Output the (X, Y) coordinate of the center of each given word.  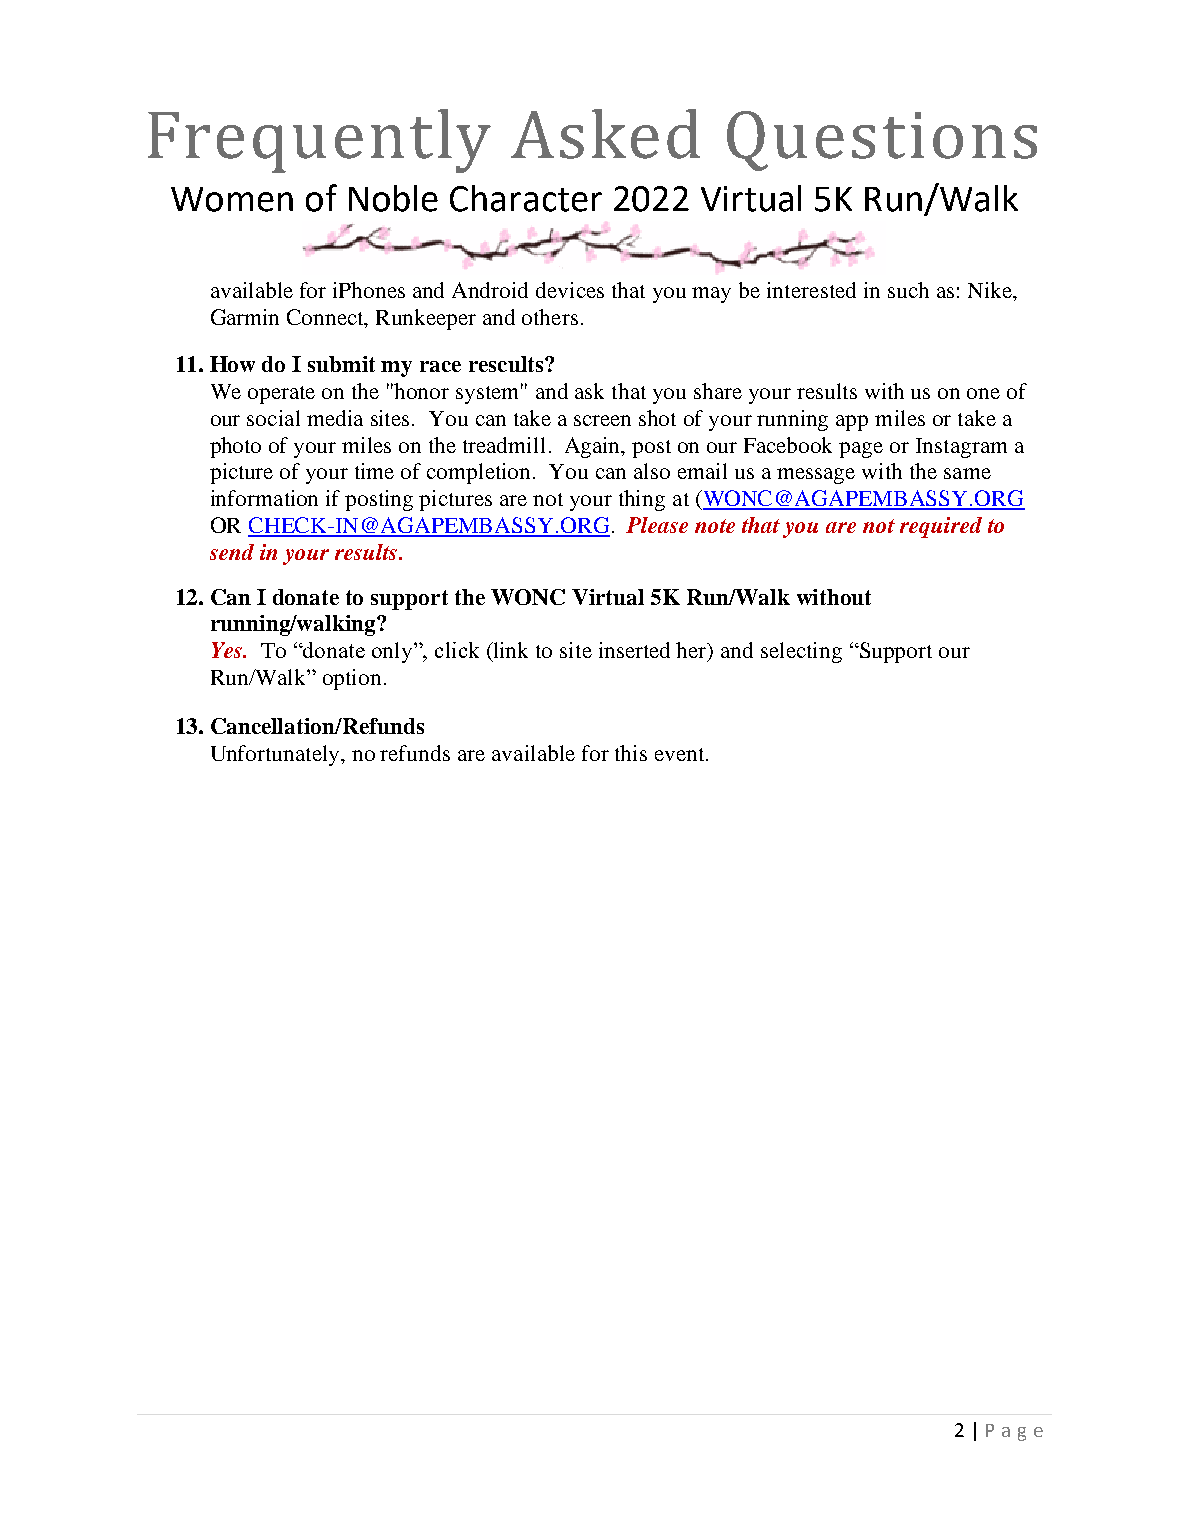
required (941, 527)
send (232, 552)
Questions (882, 141)
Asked (605, 134)
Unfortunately (276, 755)
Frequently (319, 141)
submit (341, 364)
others (550, 317)
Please (657, 525)
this (631, 753)
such (908, 290)
